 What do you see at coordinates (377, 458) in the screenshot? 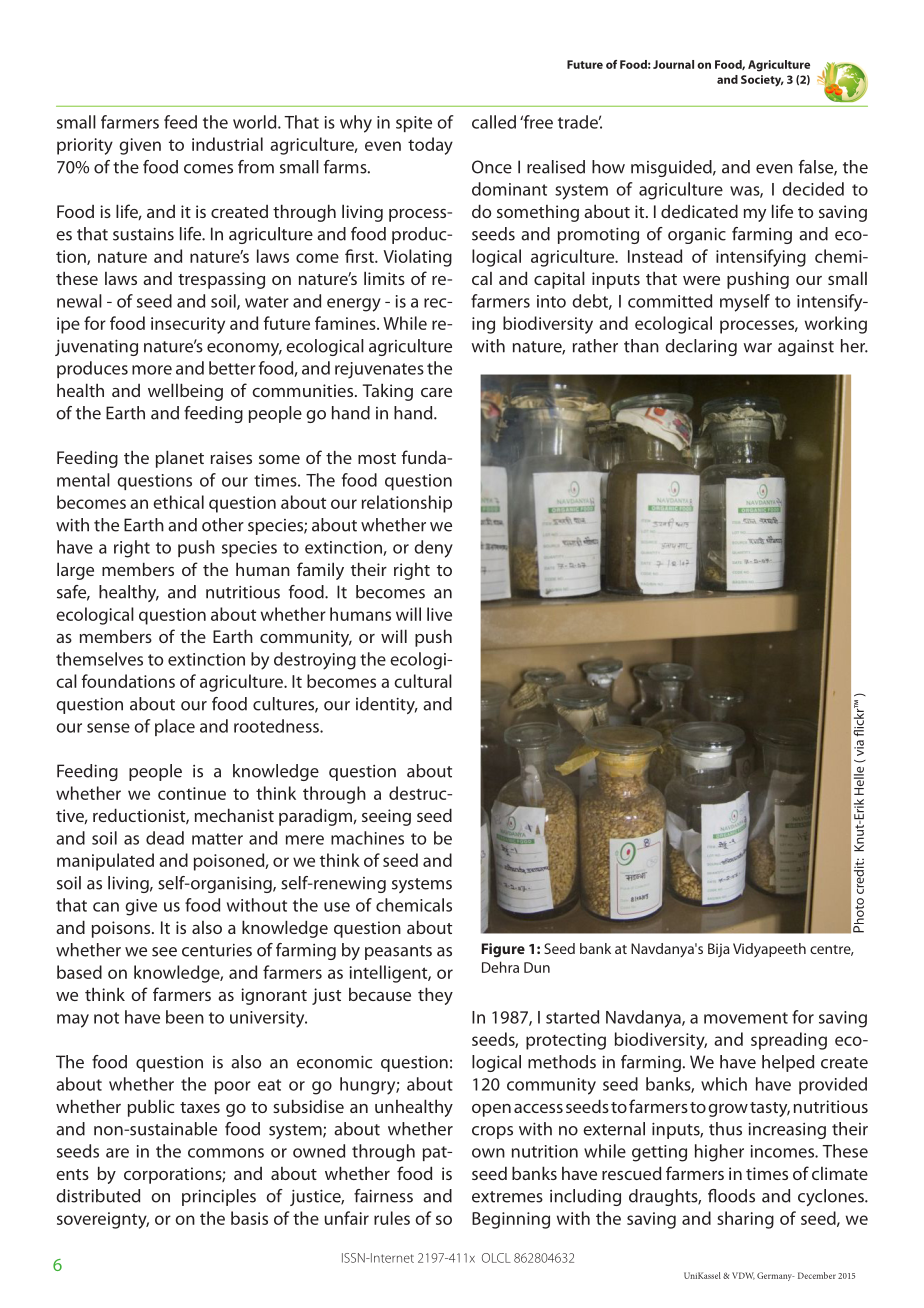
I see `most` at bounding box center [377, 458].
